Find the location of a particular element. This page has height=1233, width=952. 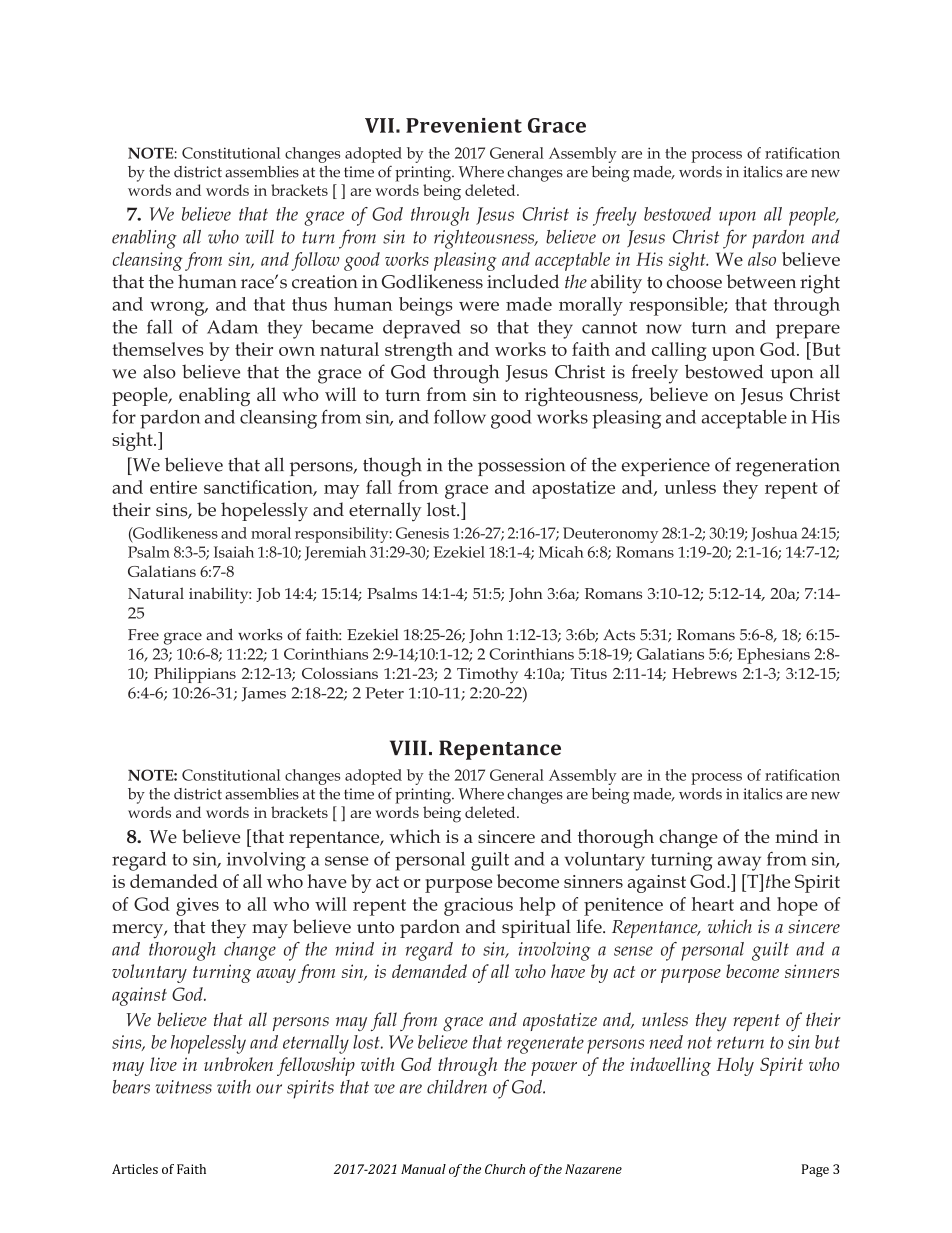

Joshua is located at coordinates (774, 534).
